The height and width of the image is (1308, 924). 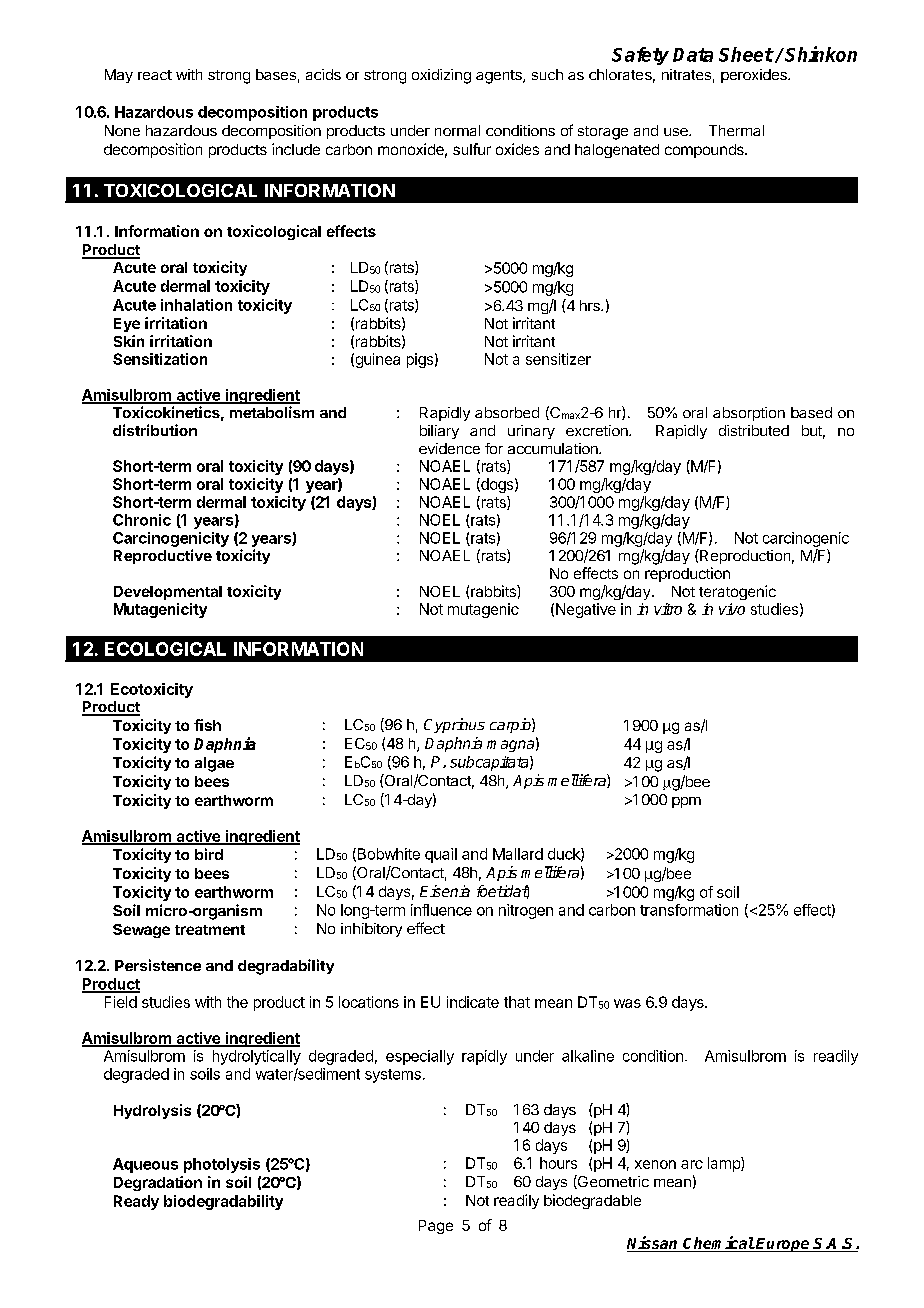 What do you see at coordinates (449, 448) in the image?
I see `evidence` at bounding box center [449, 448].
